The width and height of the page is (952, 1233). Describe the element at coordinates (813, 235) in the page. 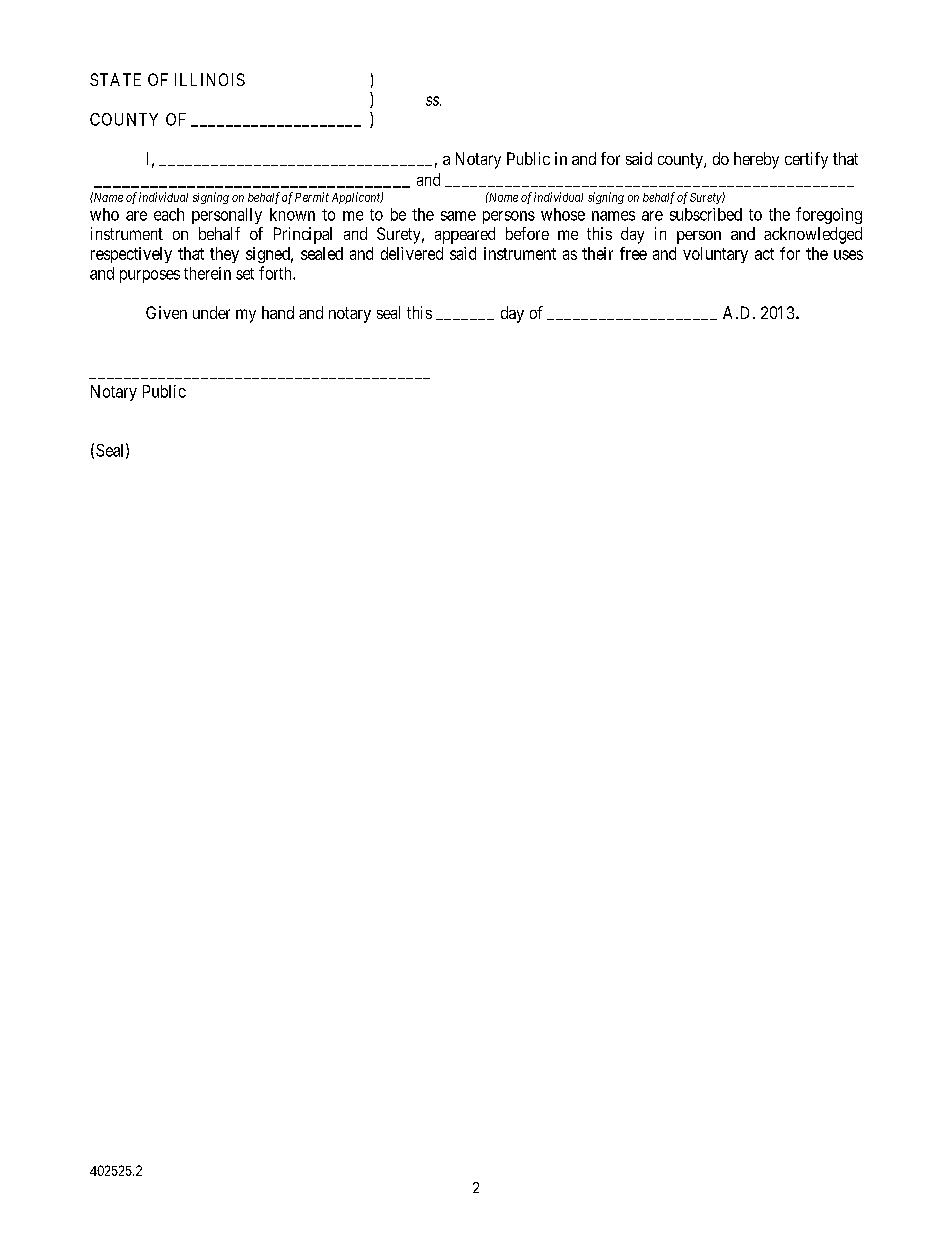

I see `acknowledged` at that location.
